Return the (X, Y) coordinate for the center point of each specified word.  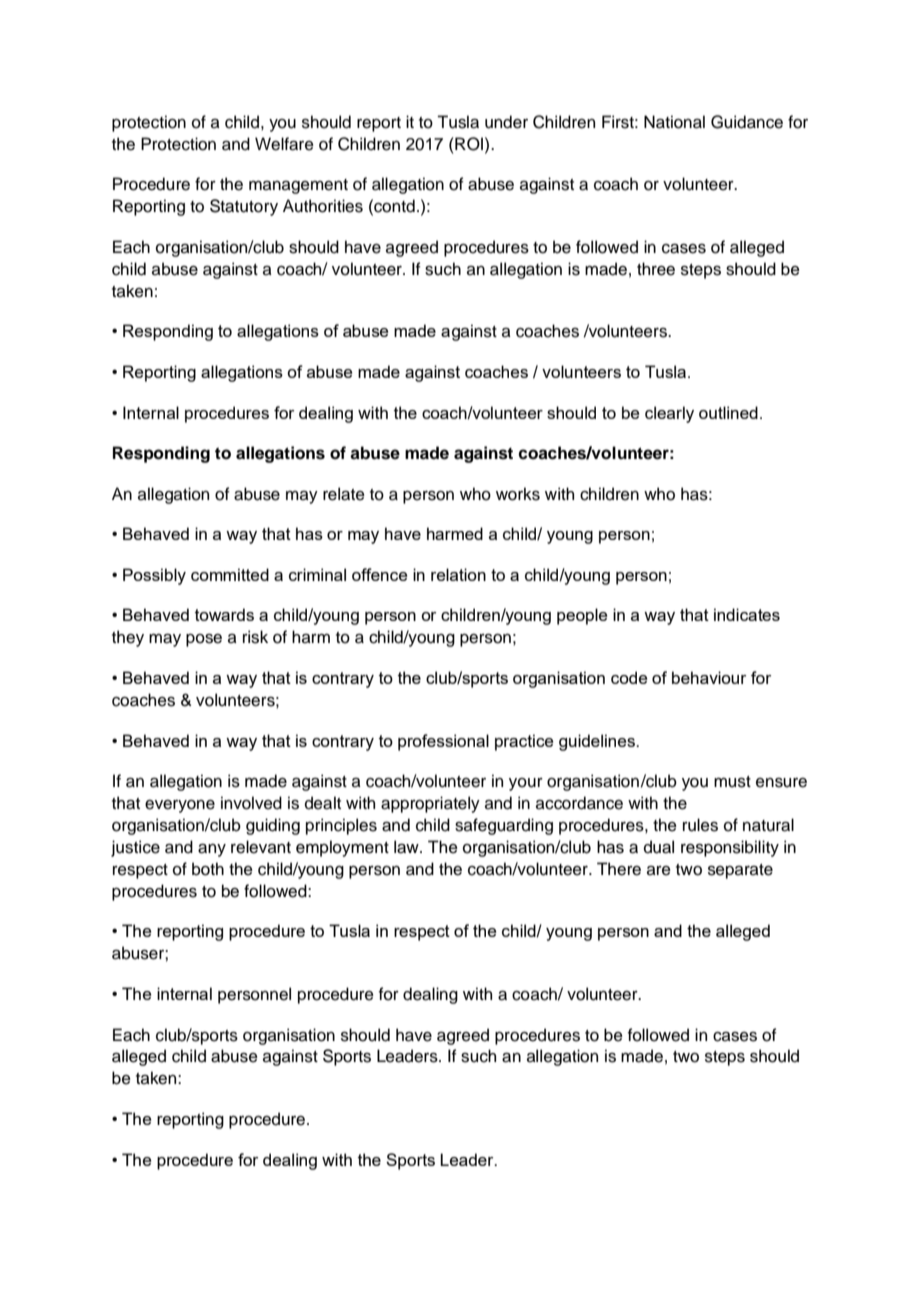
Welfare (284, 144)
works (518, 494)
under (506, 122)
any (212, 850)
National (674, 122)
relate (344, 494)
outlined (728, 412)
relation (458, 574)
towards (224, 614)
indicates (747, 614)
